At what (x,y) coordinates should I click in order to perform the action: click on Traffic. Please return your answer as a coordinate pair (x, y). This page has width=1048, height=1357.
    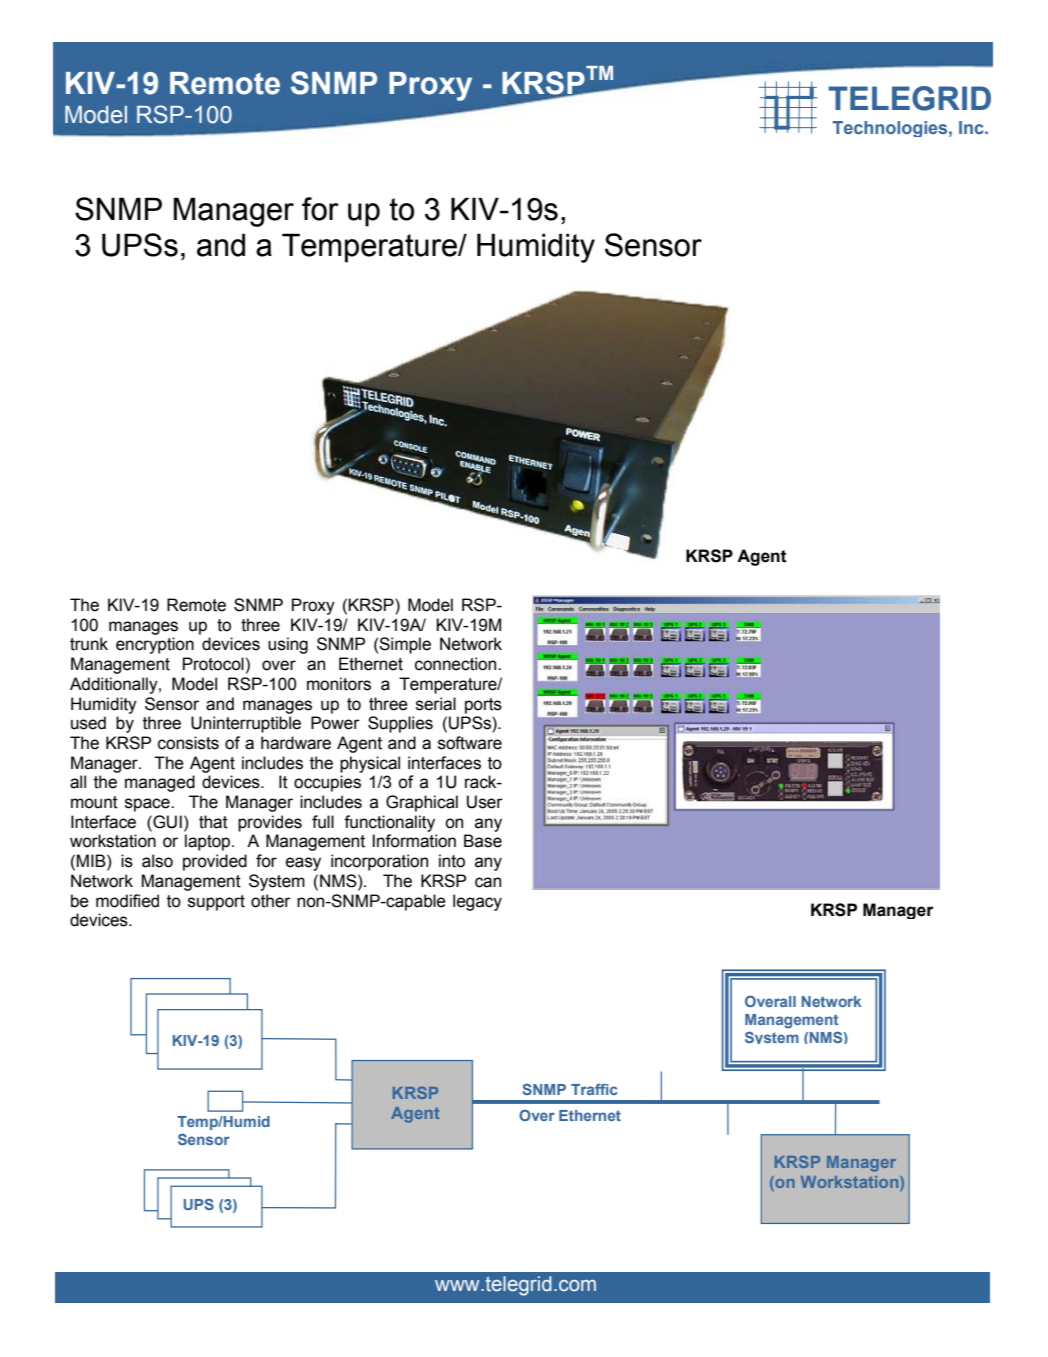
    Looking at the image, I should click on (594, 1089).
